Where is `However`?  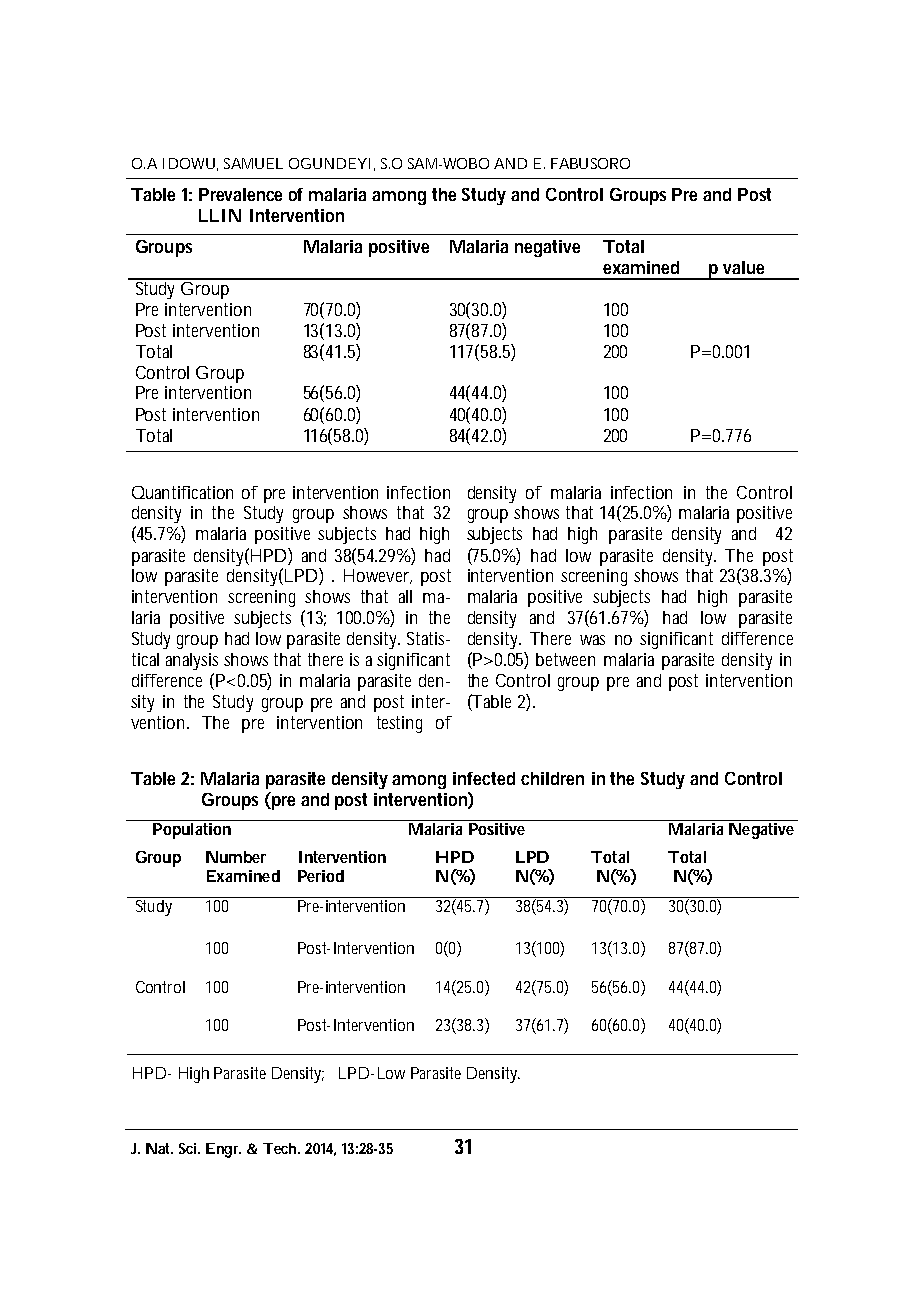 However is located at coordinates (378, 576).
